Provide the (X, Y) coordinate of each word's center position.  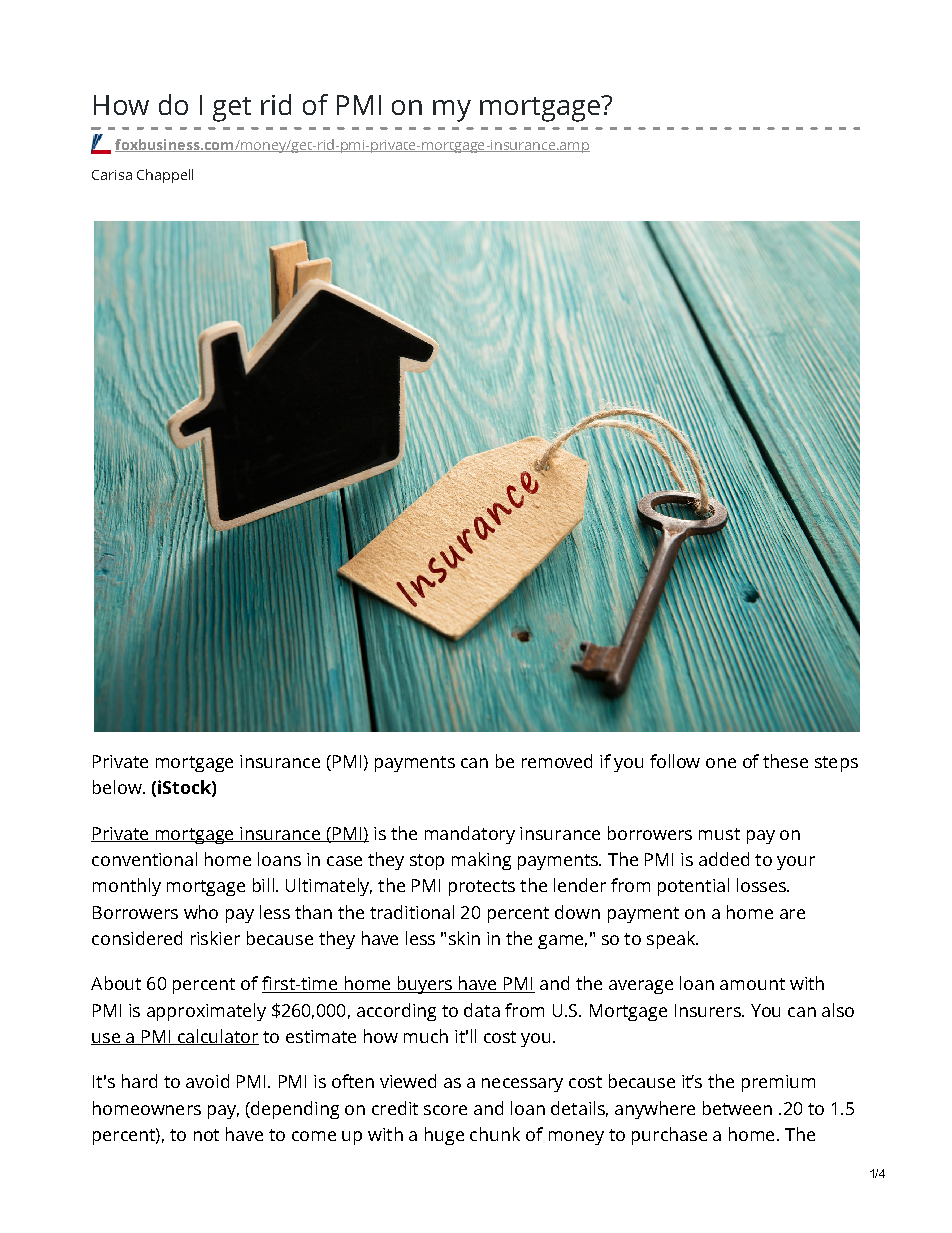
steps (836, 764)
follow (675, 761)
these (785, 761)
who (201, 912)
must (719, 834)
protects (482, 888)
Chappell (165, 176)
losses (762, 885)
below (118, 787)
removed (557, 761)
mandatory (470, 835)
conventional (144, 859)
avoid (207, 1081)
